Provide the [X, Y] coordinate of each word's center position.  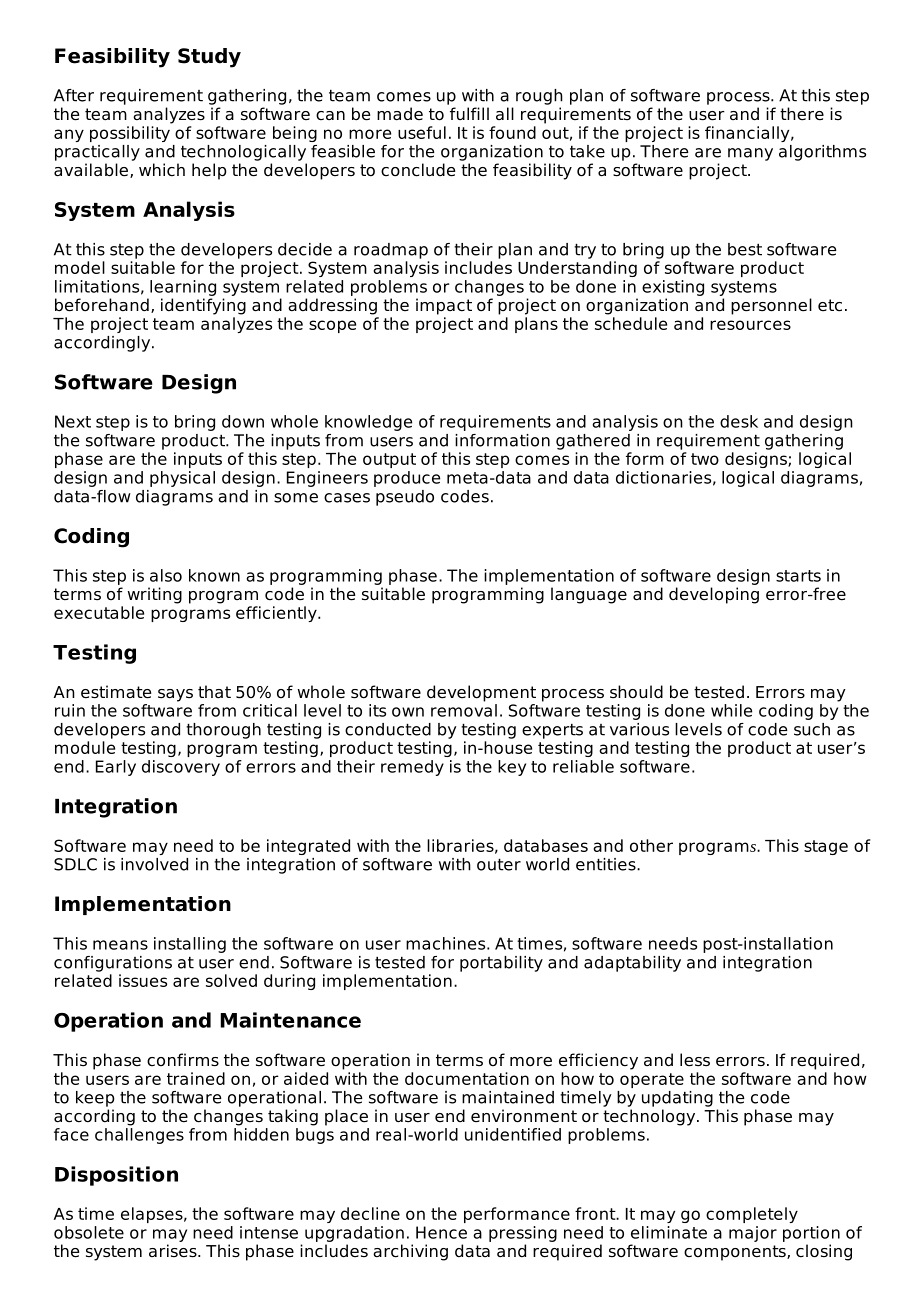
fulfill [469, 113]
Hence [441, 1232]
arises [174, 1251]
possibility [130, 134]
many [750, 154]
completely [752, 1215]
